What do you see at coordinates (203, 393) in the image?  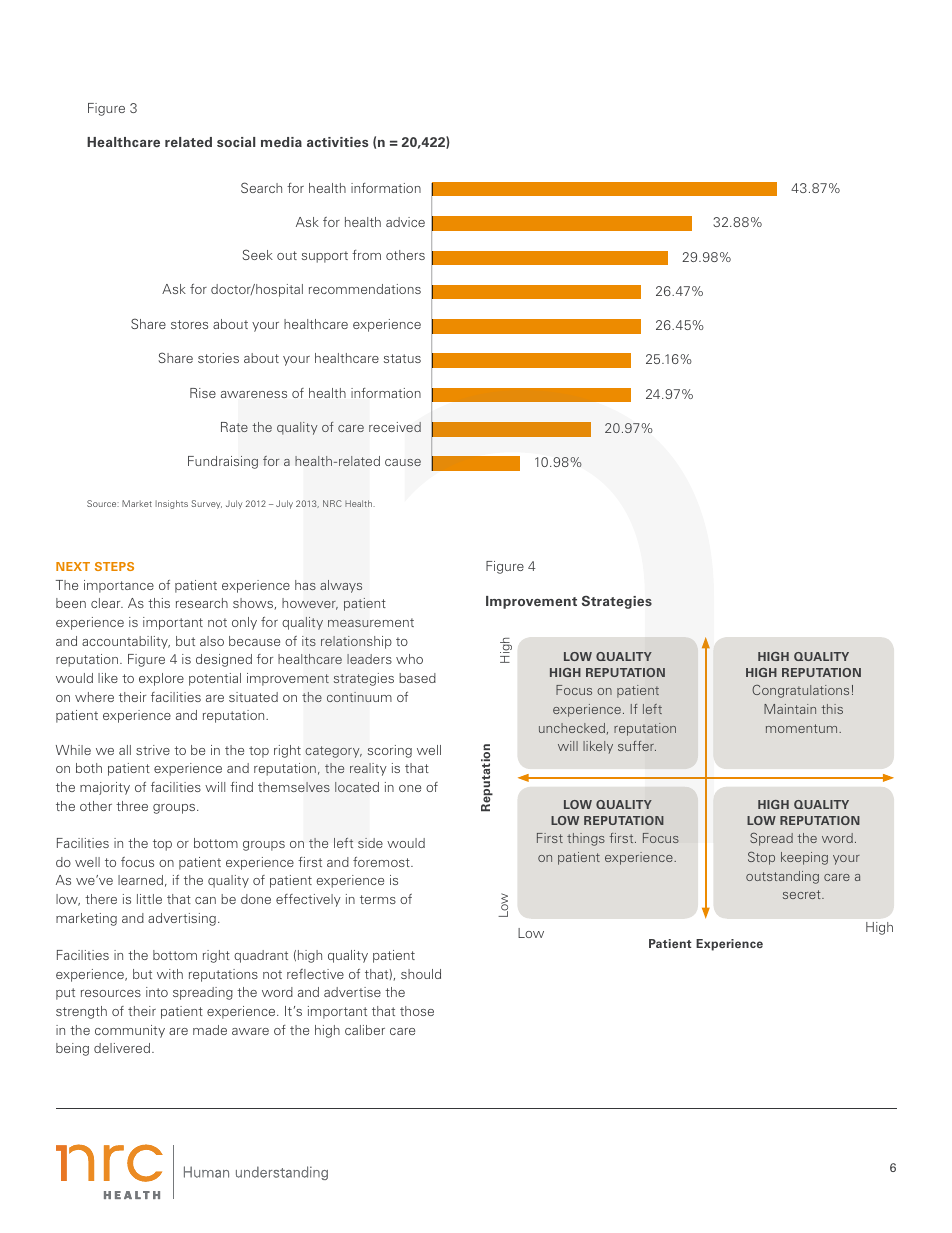 I see `Rise` at bounding box center [203, 393].
